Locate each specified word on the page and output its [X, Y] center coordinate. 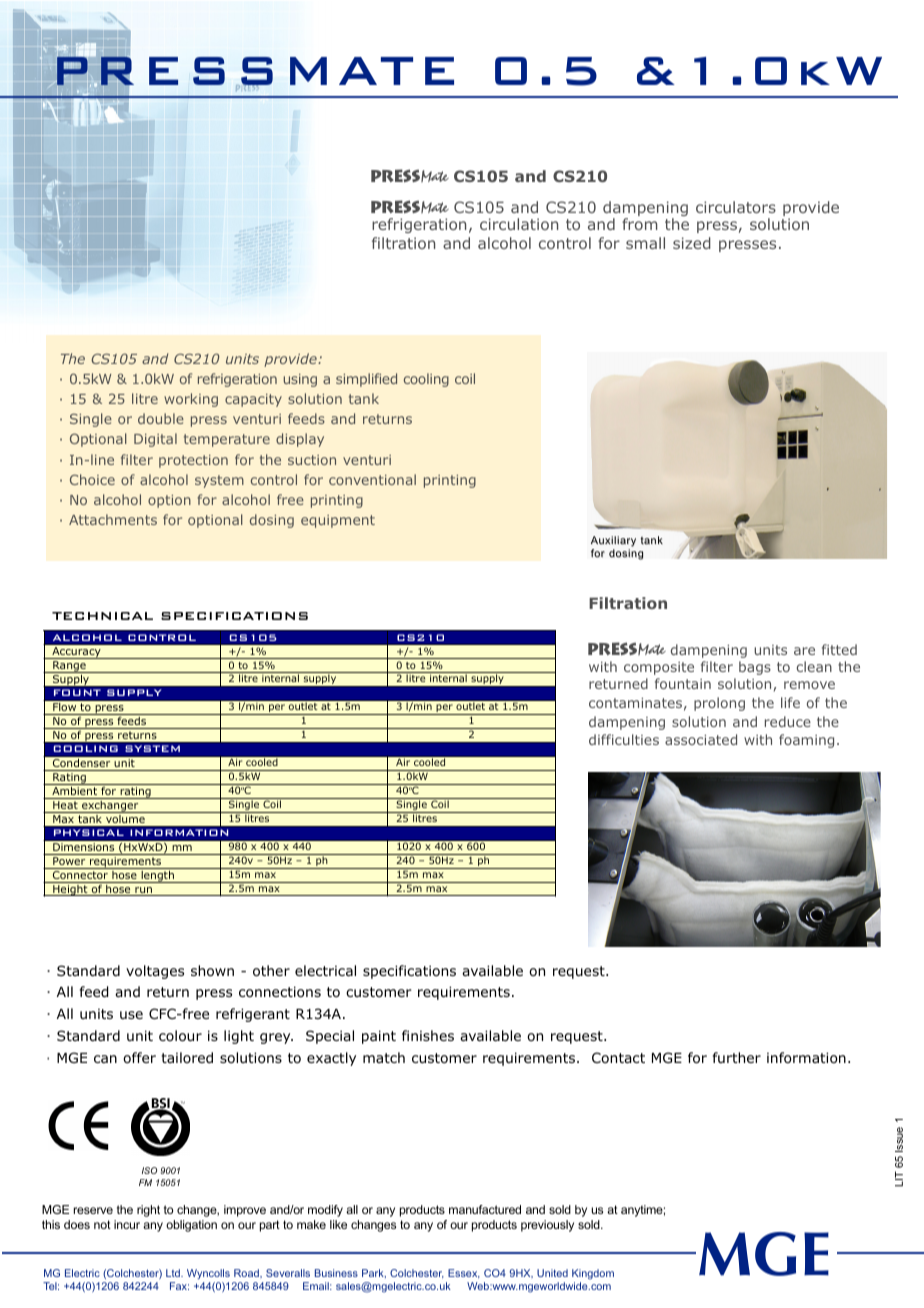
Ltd [174, 1273]
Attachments [113, 519]
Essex [464, 1274]
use [131, 1015]
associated [701, 739]
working [191, 400]
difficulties [624, 739]
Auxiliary [613, 543]
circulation [519, 224]
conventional [372, 479]
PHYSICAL [89, 832]
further [737, 1057]
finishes [428, 1035]
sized [692, 243]
